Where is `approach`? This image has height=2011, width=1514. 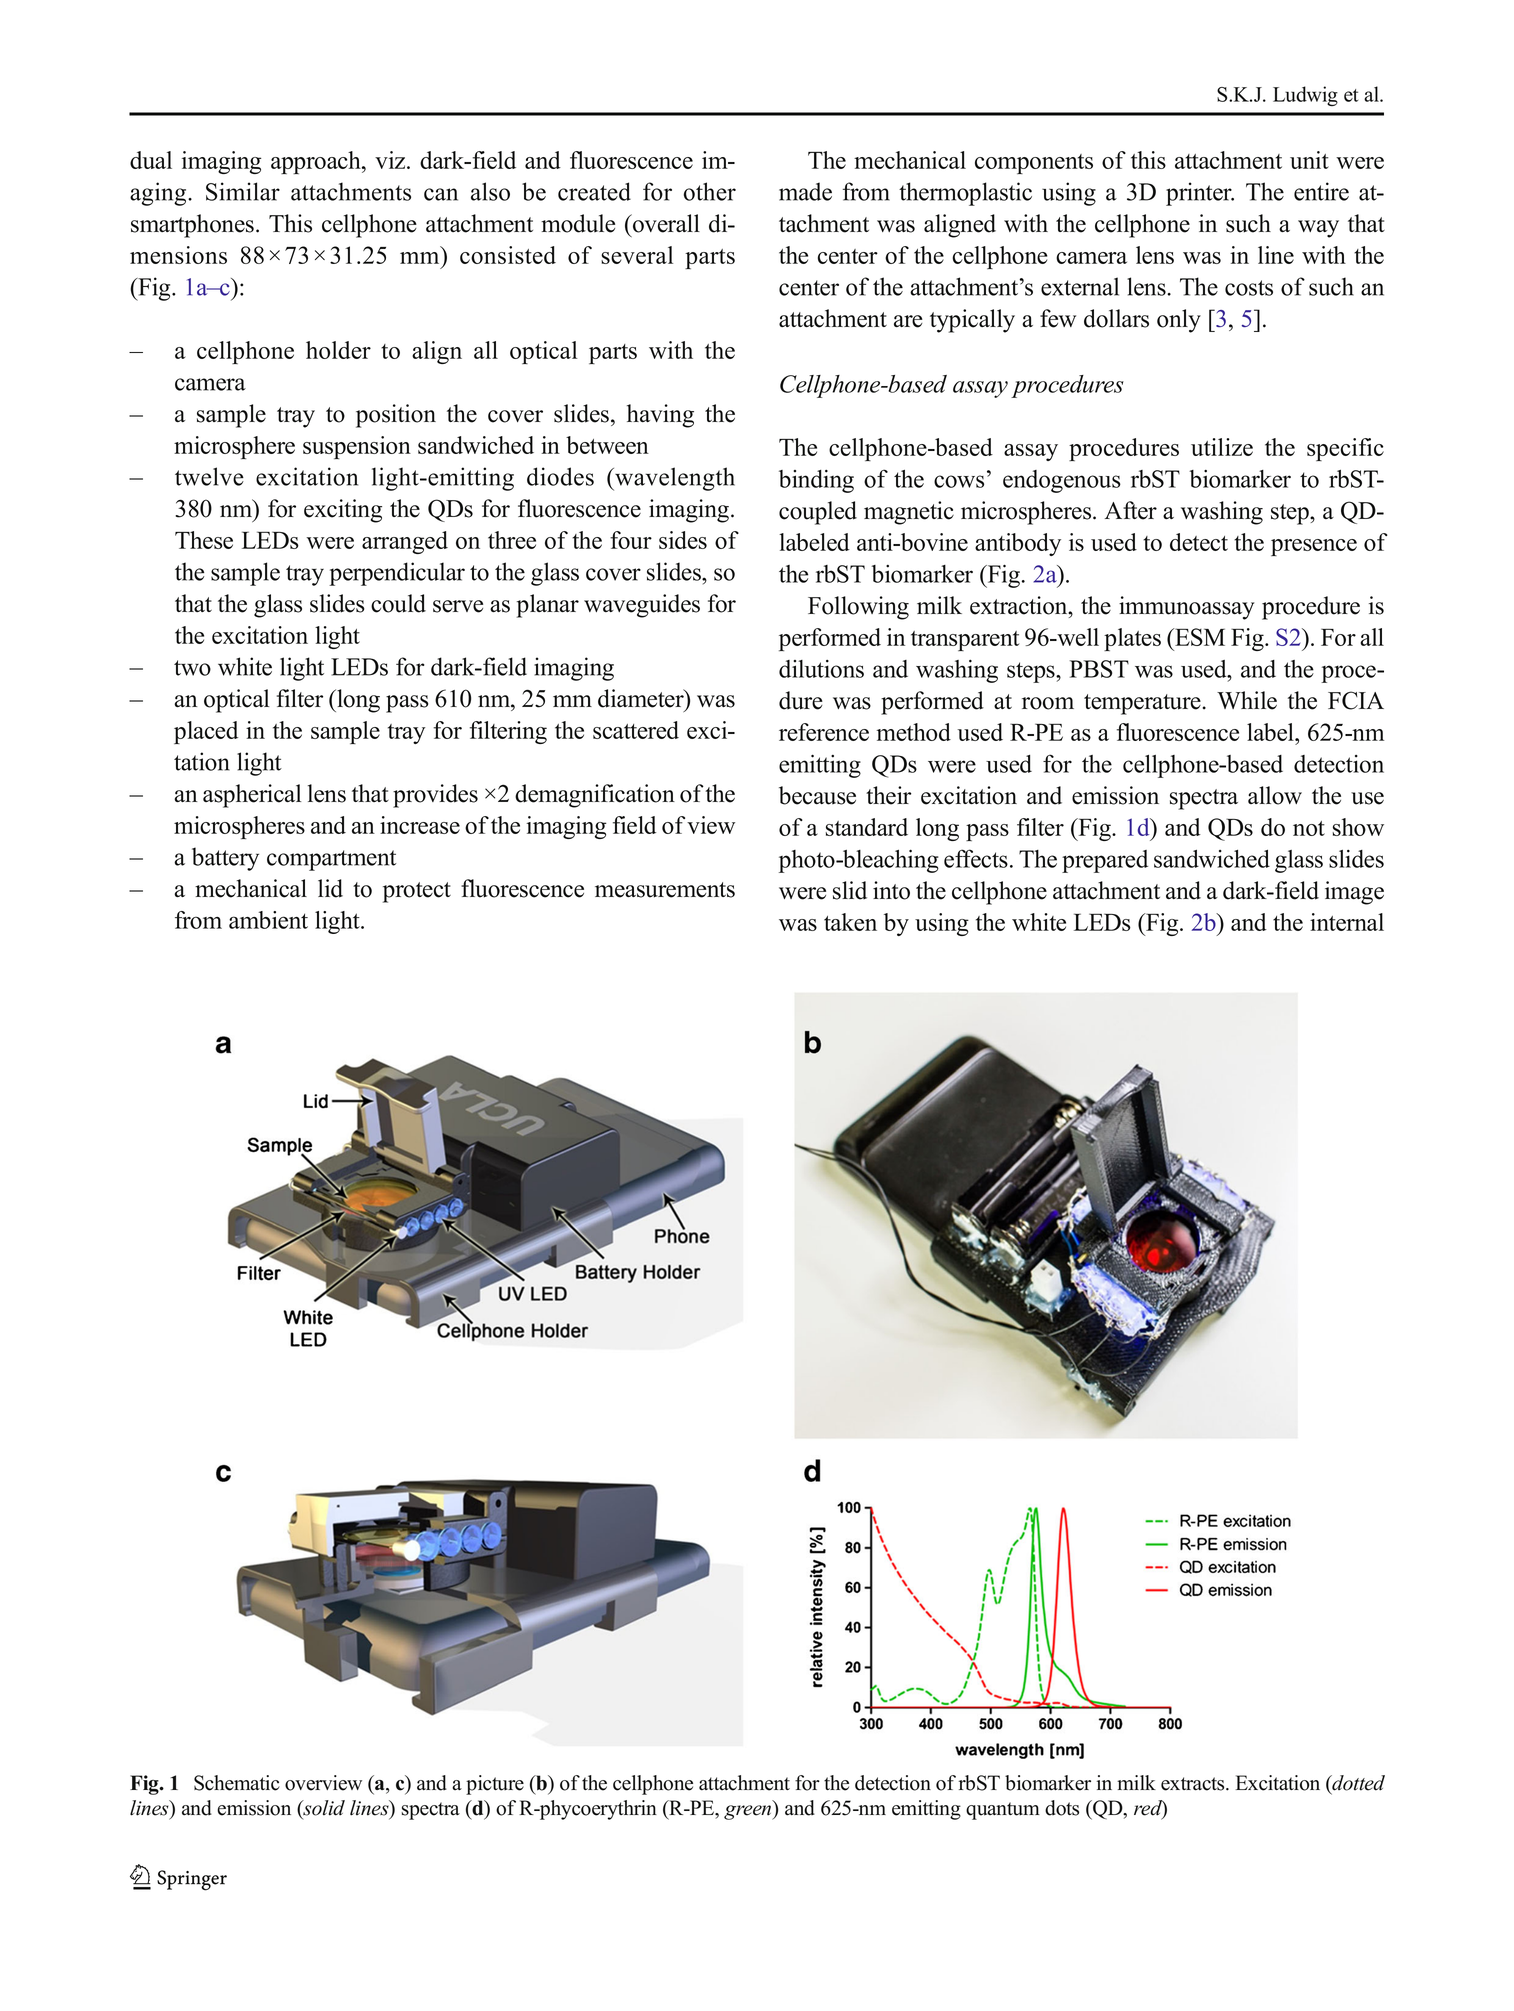
approach is located at coordinates (317, 163).
